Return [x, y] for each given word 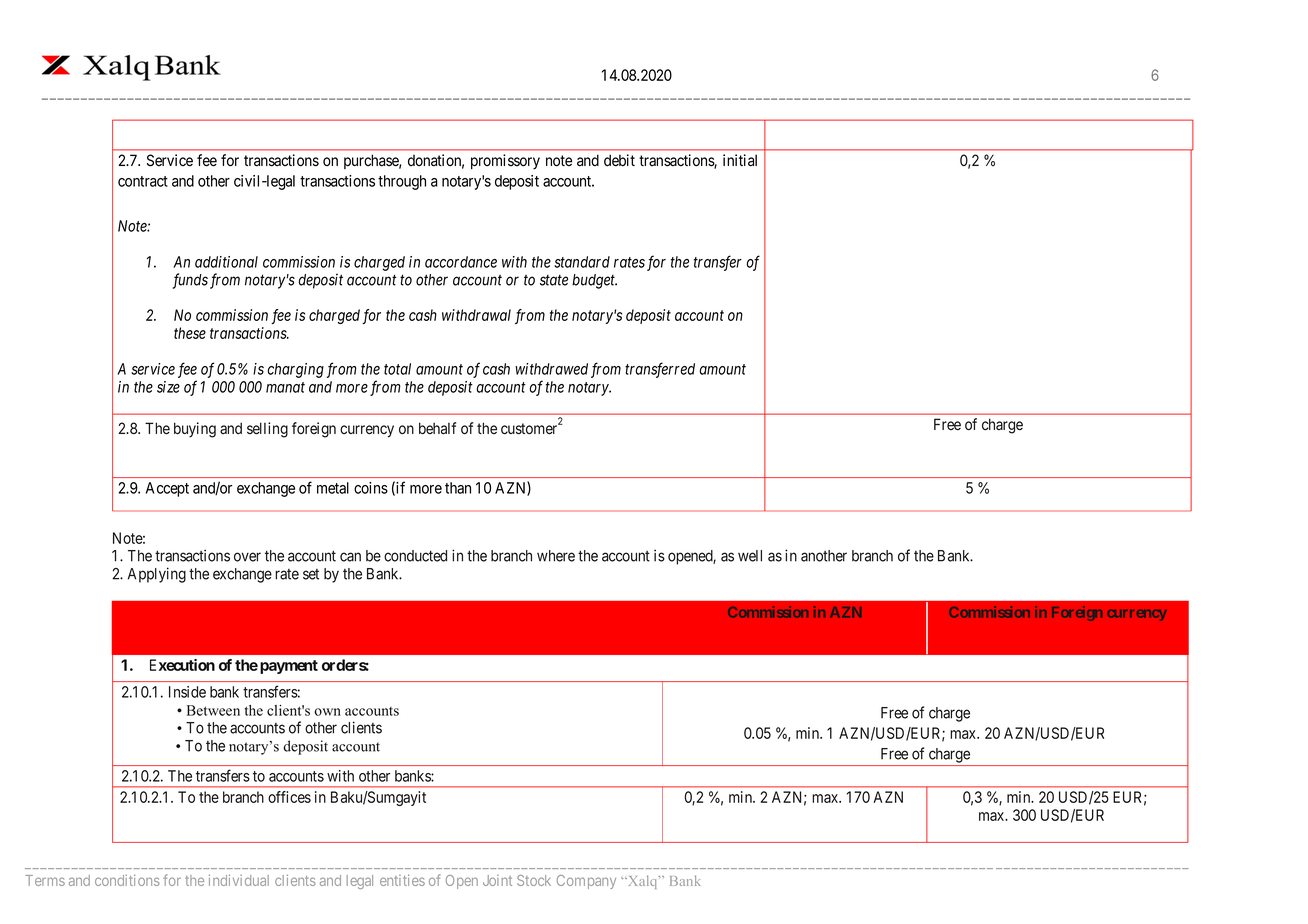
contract [143, 181]
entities [402, 880]
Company [586, 882]
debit [619, 160]
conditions [127, 880]
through [402, 182]
